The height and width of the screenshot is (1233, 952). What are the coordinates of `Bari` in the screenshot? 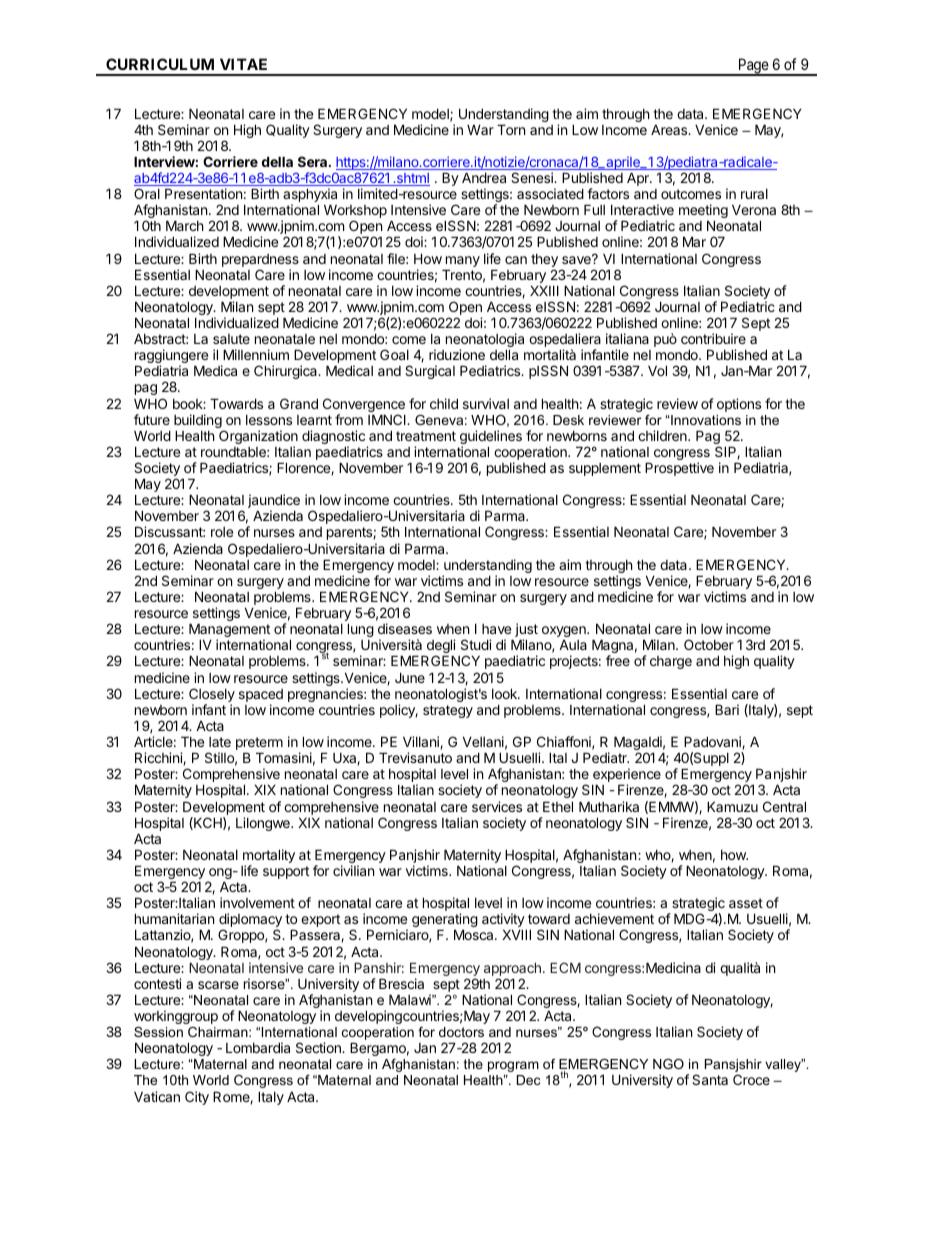 It's located at (727, 709).
